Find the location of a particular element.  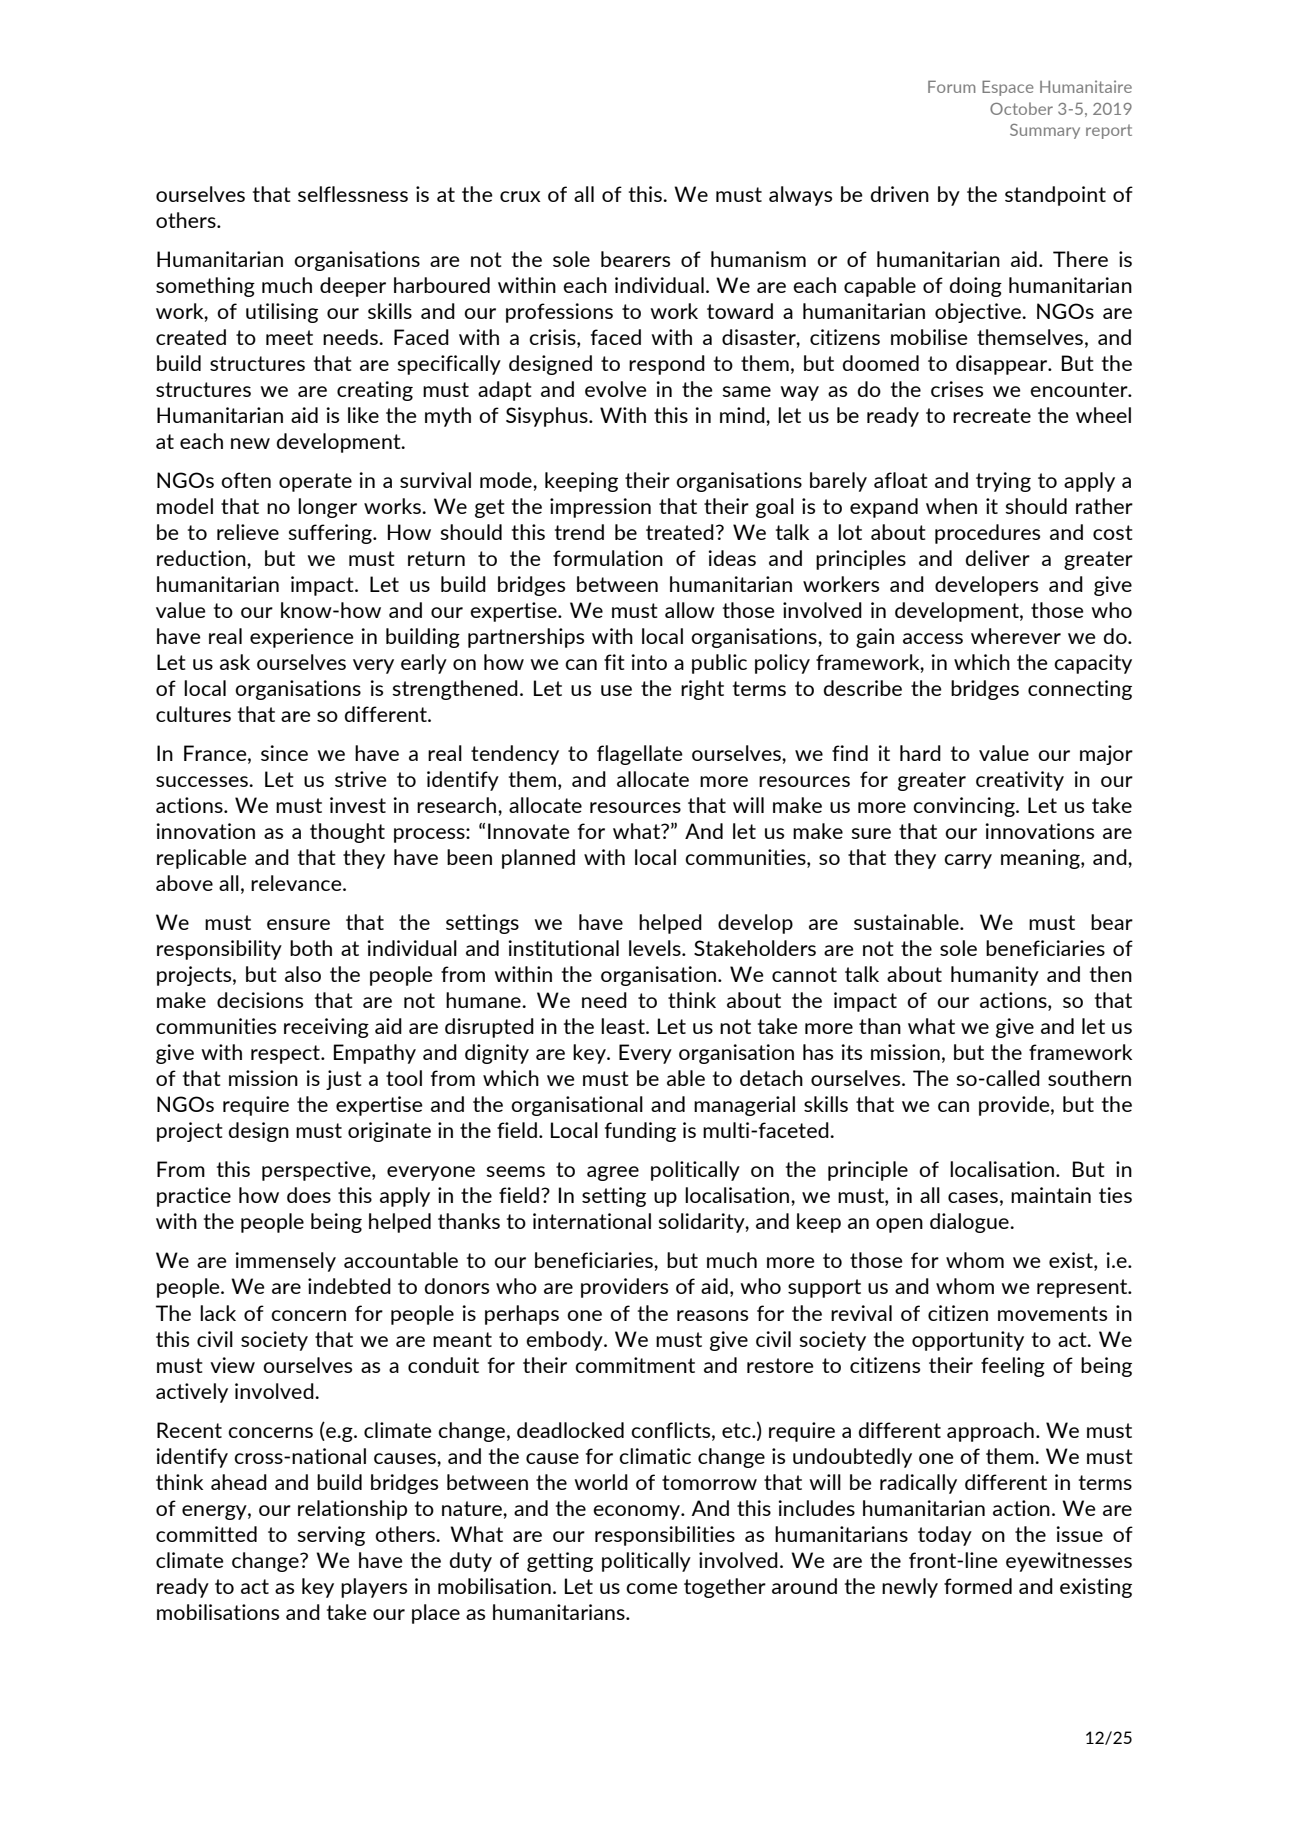

experience is located at coordinates (302, 638).
